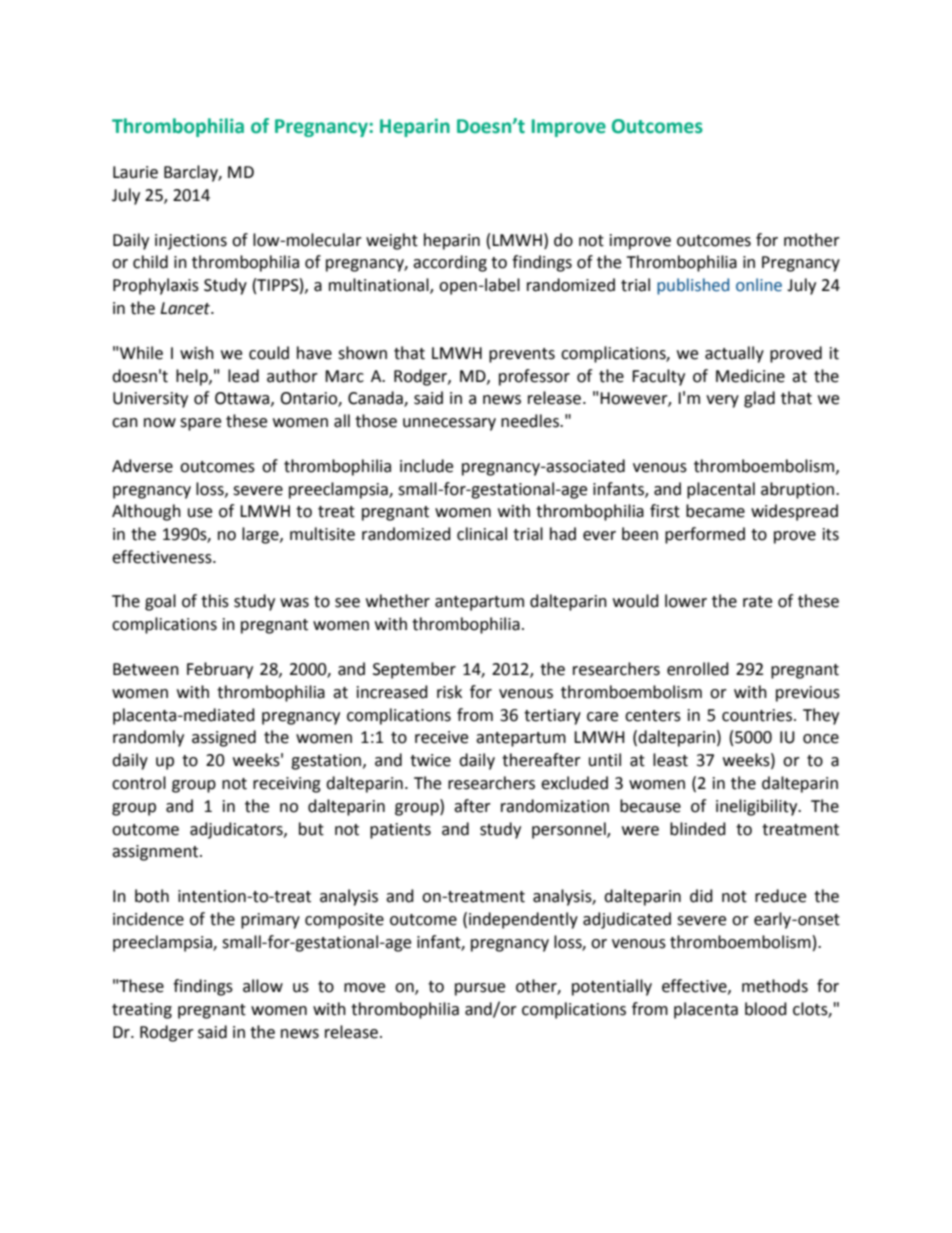  Describe the element at coordinates (698, 829) in the document. I see `blinded` at that location.
